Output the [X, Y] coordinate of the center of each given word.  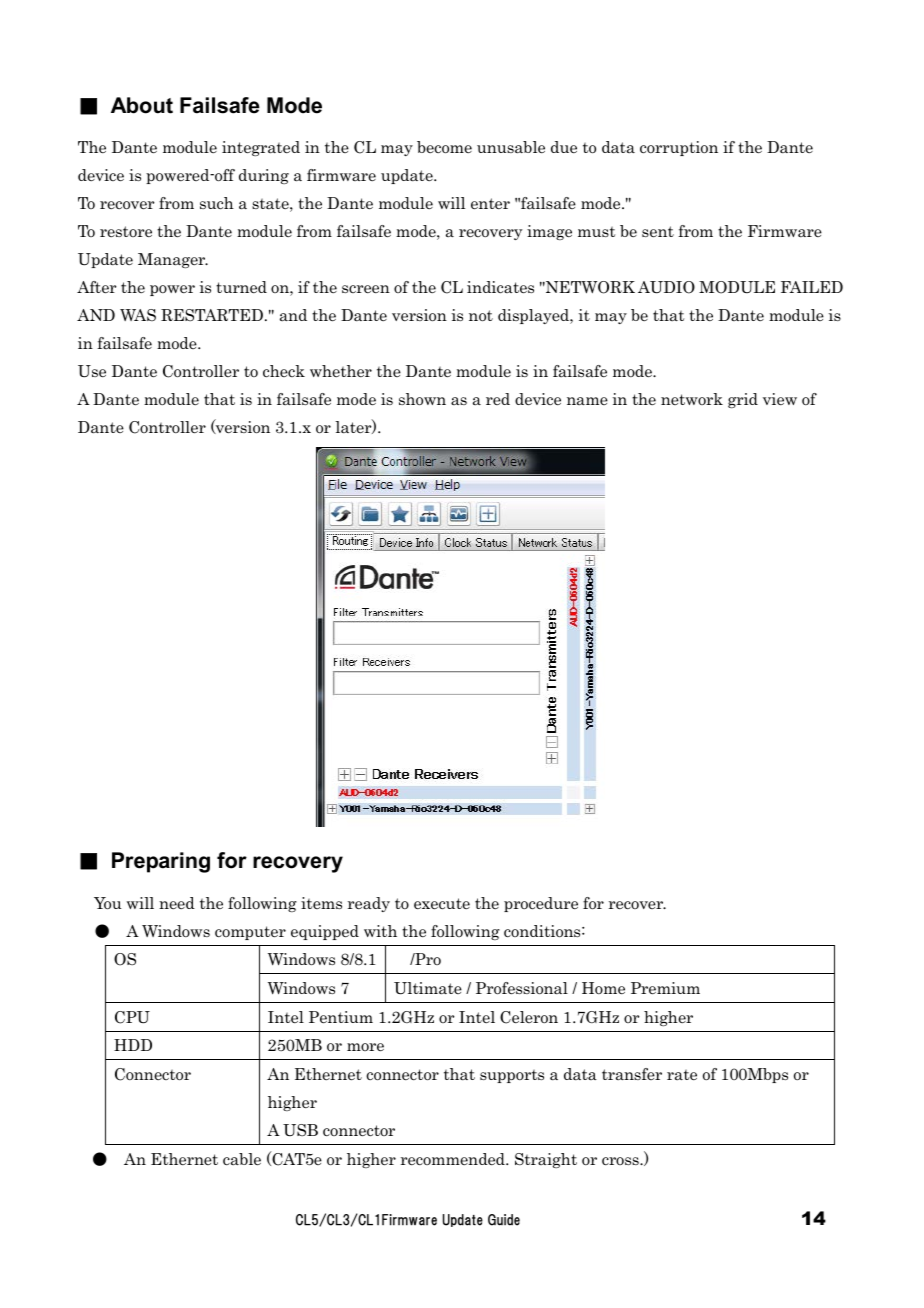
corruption [679, 148]
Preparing [161, 862]
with [380, 931]
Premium [665, 988]
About [142, 105]
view [780, 399]
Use [92, 371]
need [177, 903]
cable [242, 1159]
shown [422, 399]
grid [743, 400]
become [444, 147]
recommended [454, 1159]
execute [442, 904]
